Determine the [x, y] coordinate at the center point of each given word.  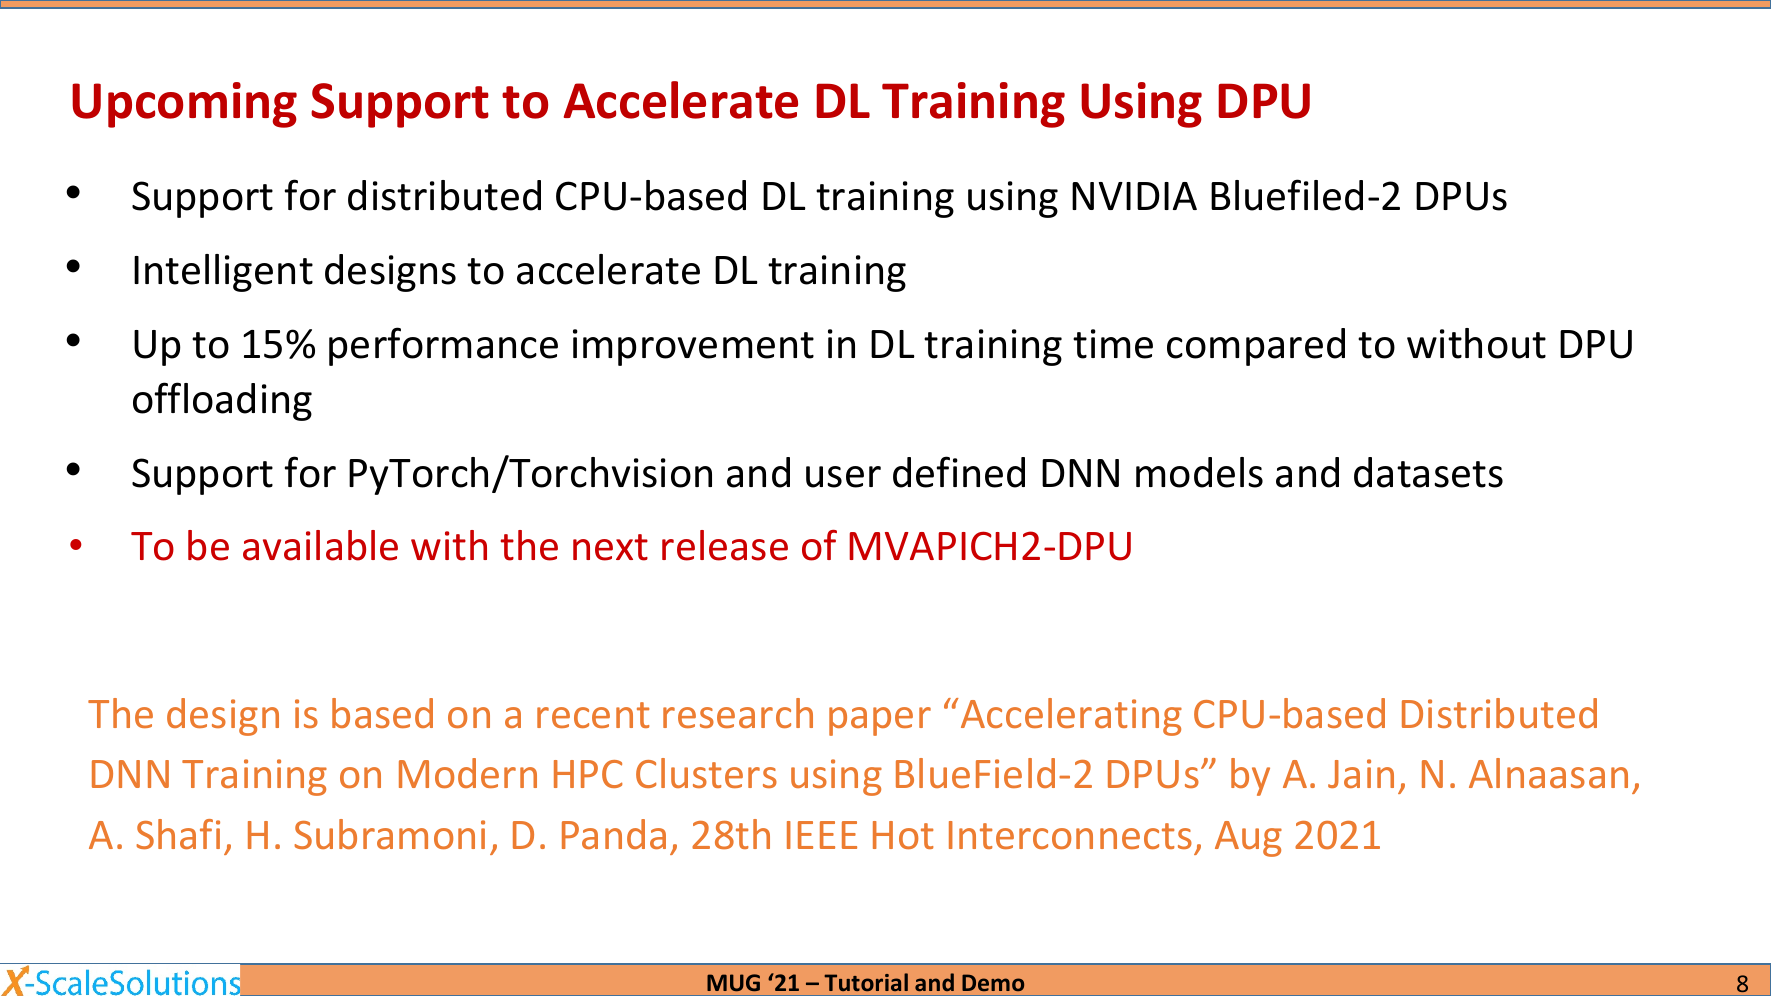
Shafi [178, 834]
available [320, 545]
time [1113, 344]
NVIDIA [1134, 196]
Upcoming [184, 105]
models [1199, 472]
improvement [693, 347]
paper [880, 721]
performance [443, 346]
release [725, 545]
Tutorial [866, 982]
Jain [1361, 773]
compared [1256, 347]
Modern [468, 773]
